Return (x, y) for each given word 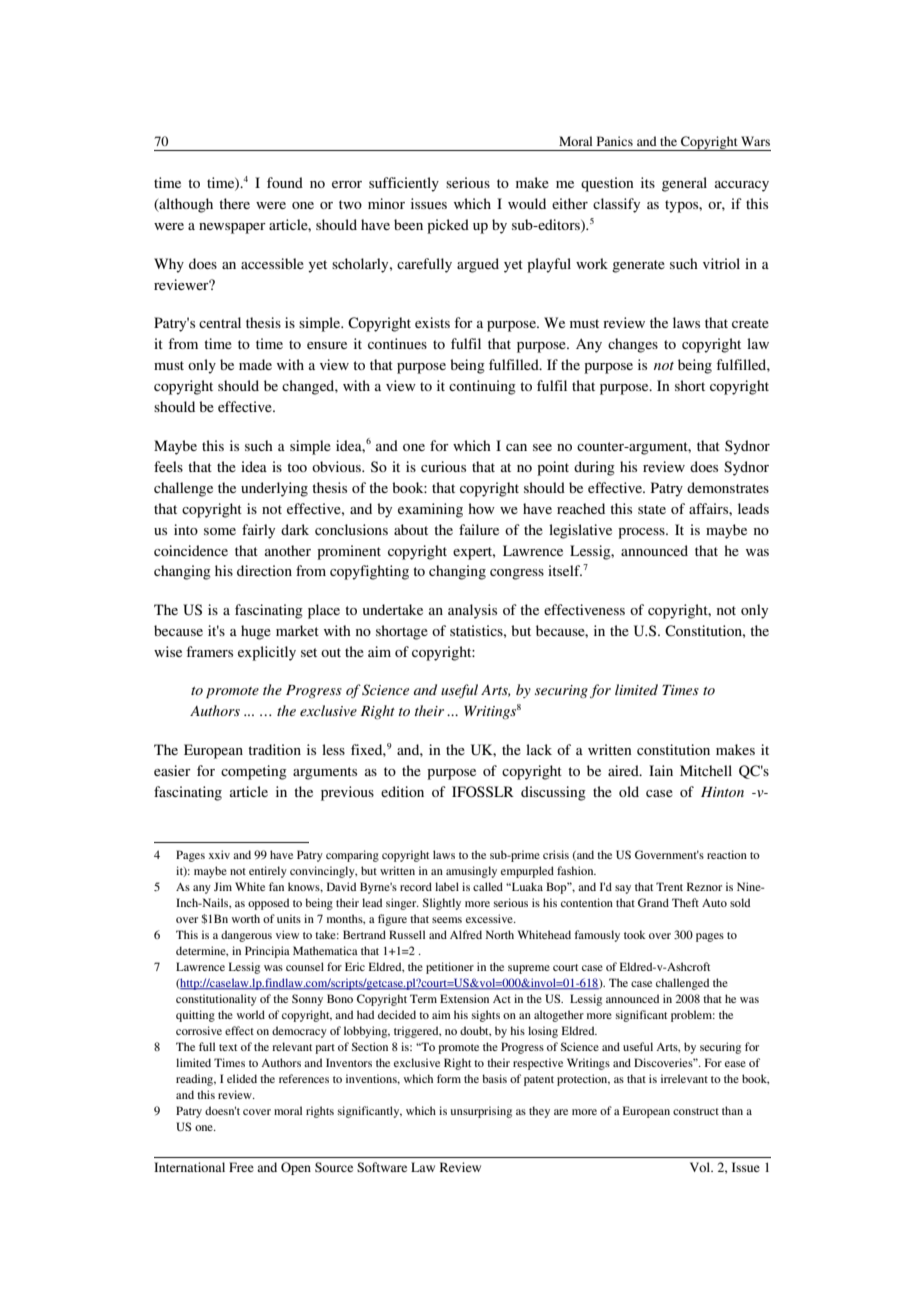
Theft (685, 902)
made (255, 364)
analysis (472, 611)
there (234, 203)
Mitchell (706, 770)
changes (633, 345)
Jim (223, 886)
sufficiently (404, 184)
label (447, 886)
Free (241, 1167)
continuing (482, 387)
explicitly (267, 653)
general (684, 184)
